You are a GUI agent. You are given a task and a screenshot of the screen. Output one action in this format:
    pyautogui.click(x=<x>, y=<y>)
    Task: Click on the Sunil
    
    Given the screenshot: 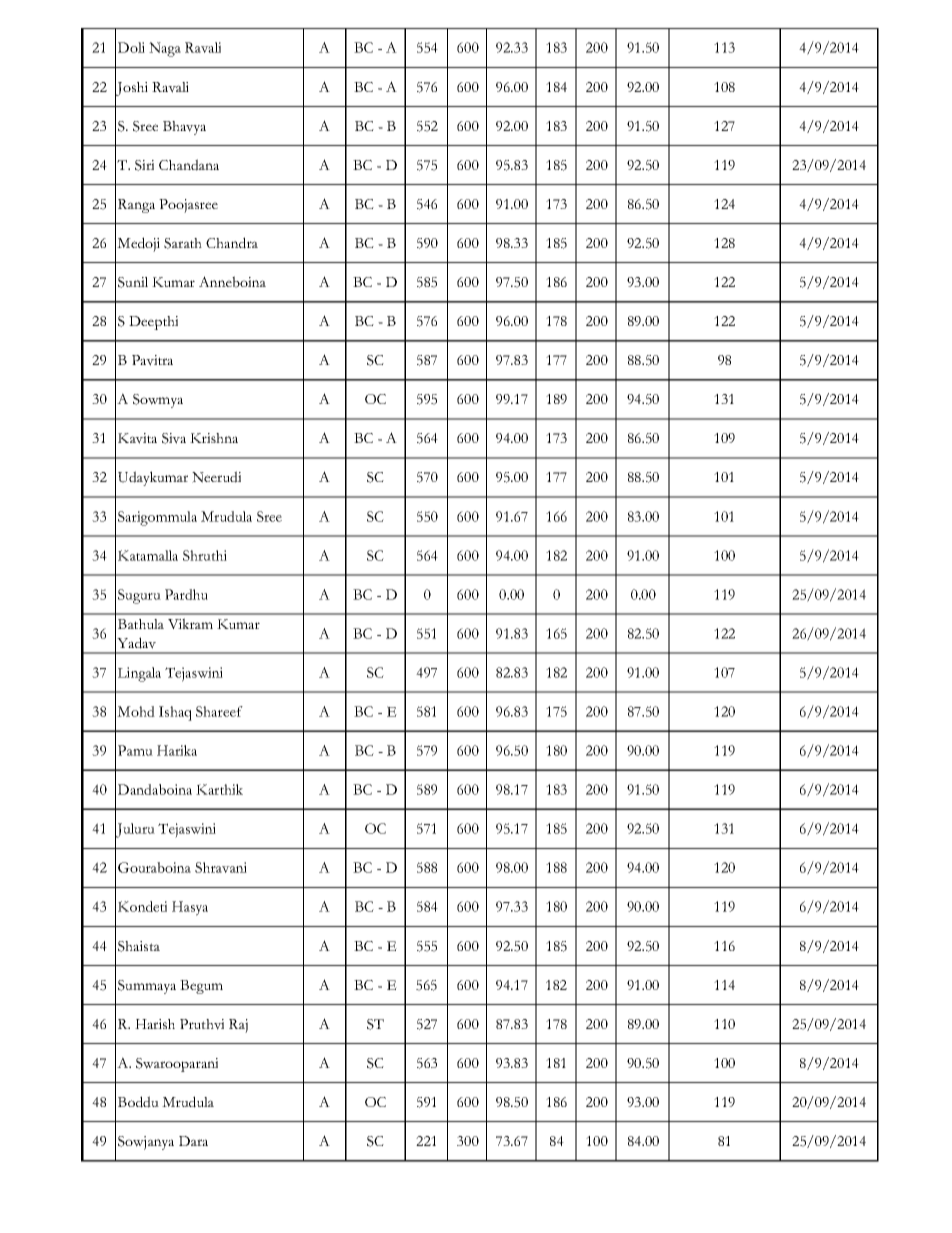 What is the action you would take?
    pyautogui.click(x=133, y=282)
